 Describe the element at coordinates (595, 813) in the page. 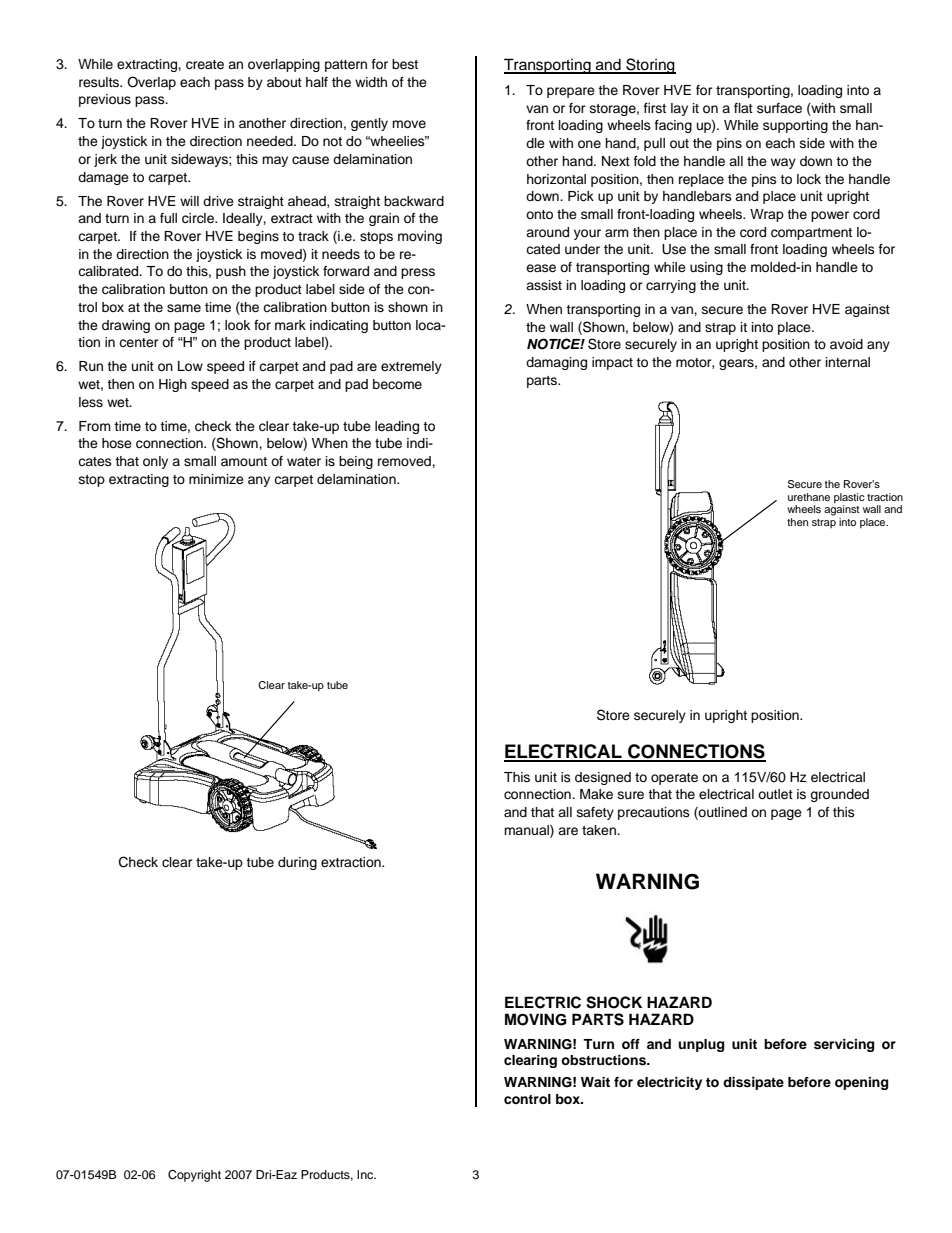

I see `safety` at that location.
